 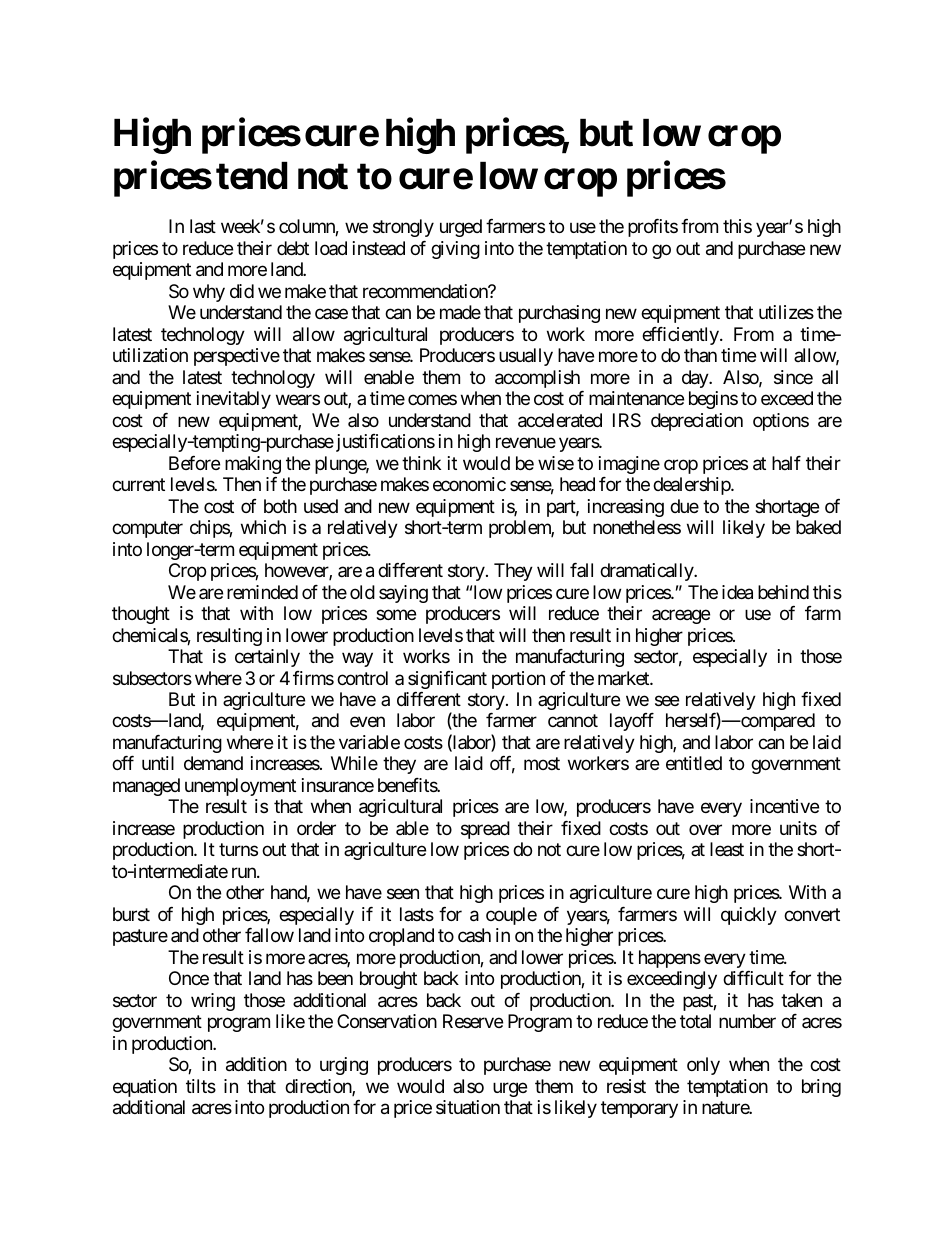 I want to click on tilts, so click(x=201, y=1086).
